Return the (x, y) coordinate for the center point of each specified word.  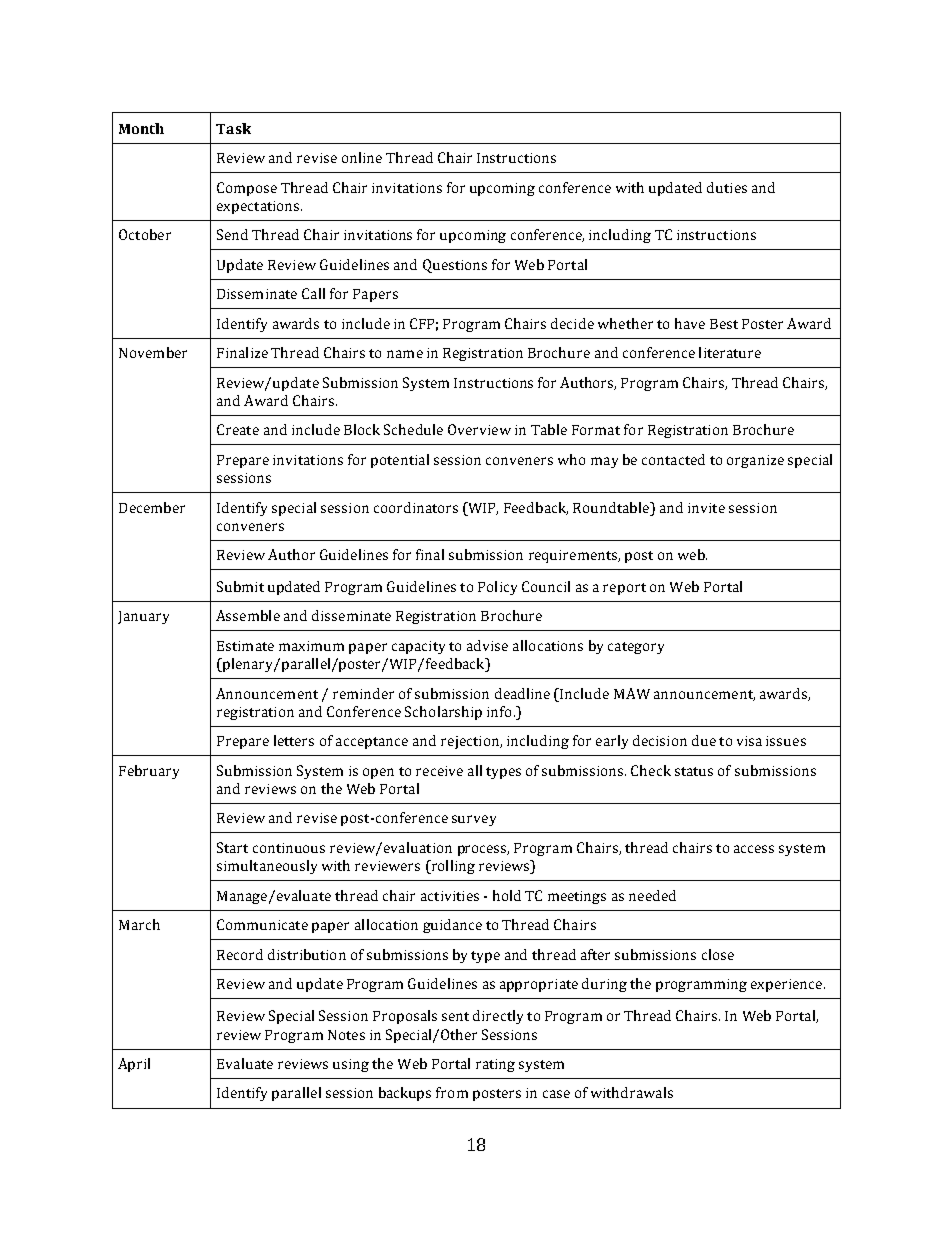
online (362, 157)
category (636, 648)
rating (495, 1065)
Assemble (248, 615)
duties (727, 187)
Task (233, 128)
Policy (497, 588)
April (134, 1065)
